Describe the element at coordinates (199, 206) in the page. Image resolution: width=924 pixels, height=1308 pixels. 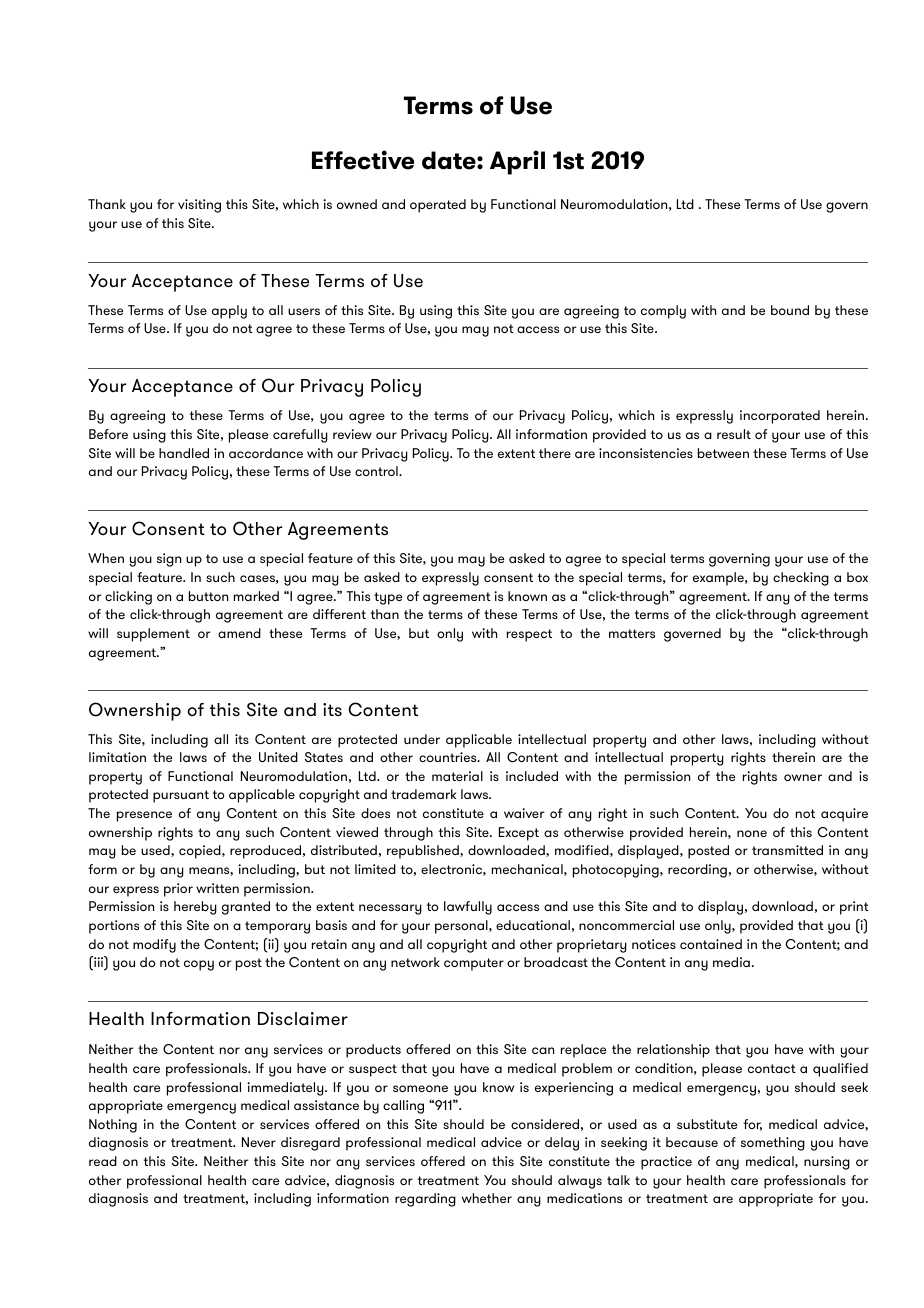
I see `visiting` at that location.
